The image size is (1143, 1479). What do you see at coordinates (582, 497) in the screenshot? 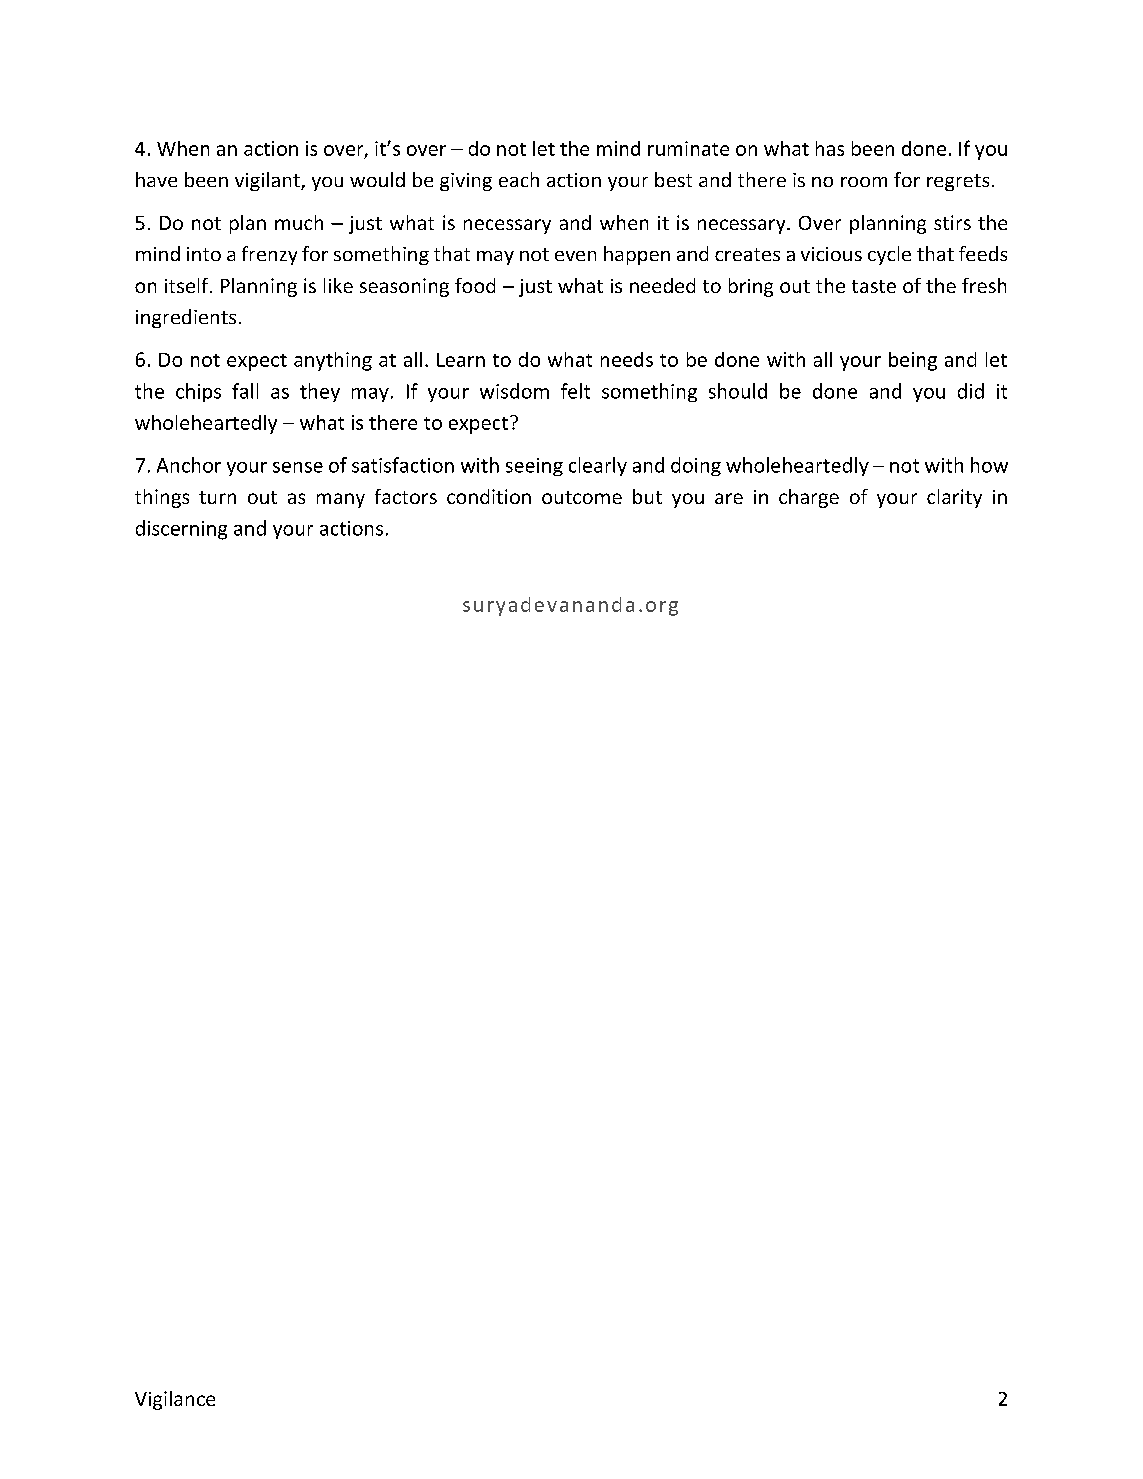
I see `outcome` at bounding box center [582, 497].
